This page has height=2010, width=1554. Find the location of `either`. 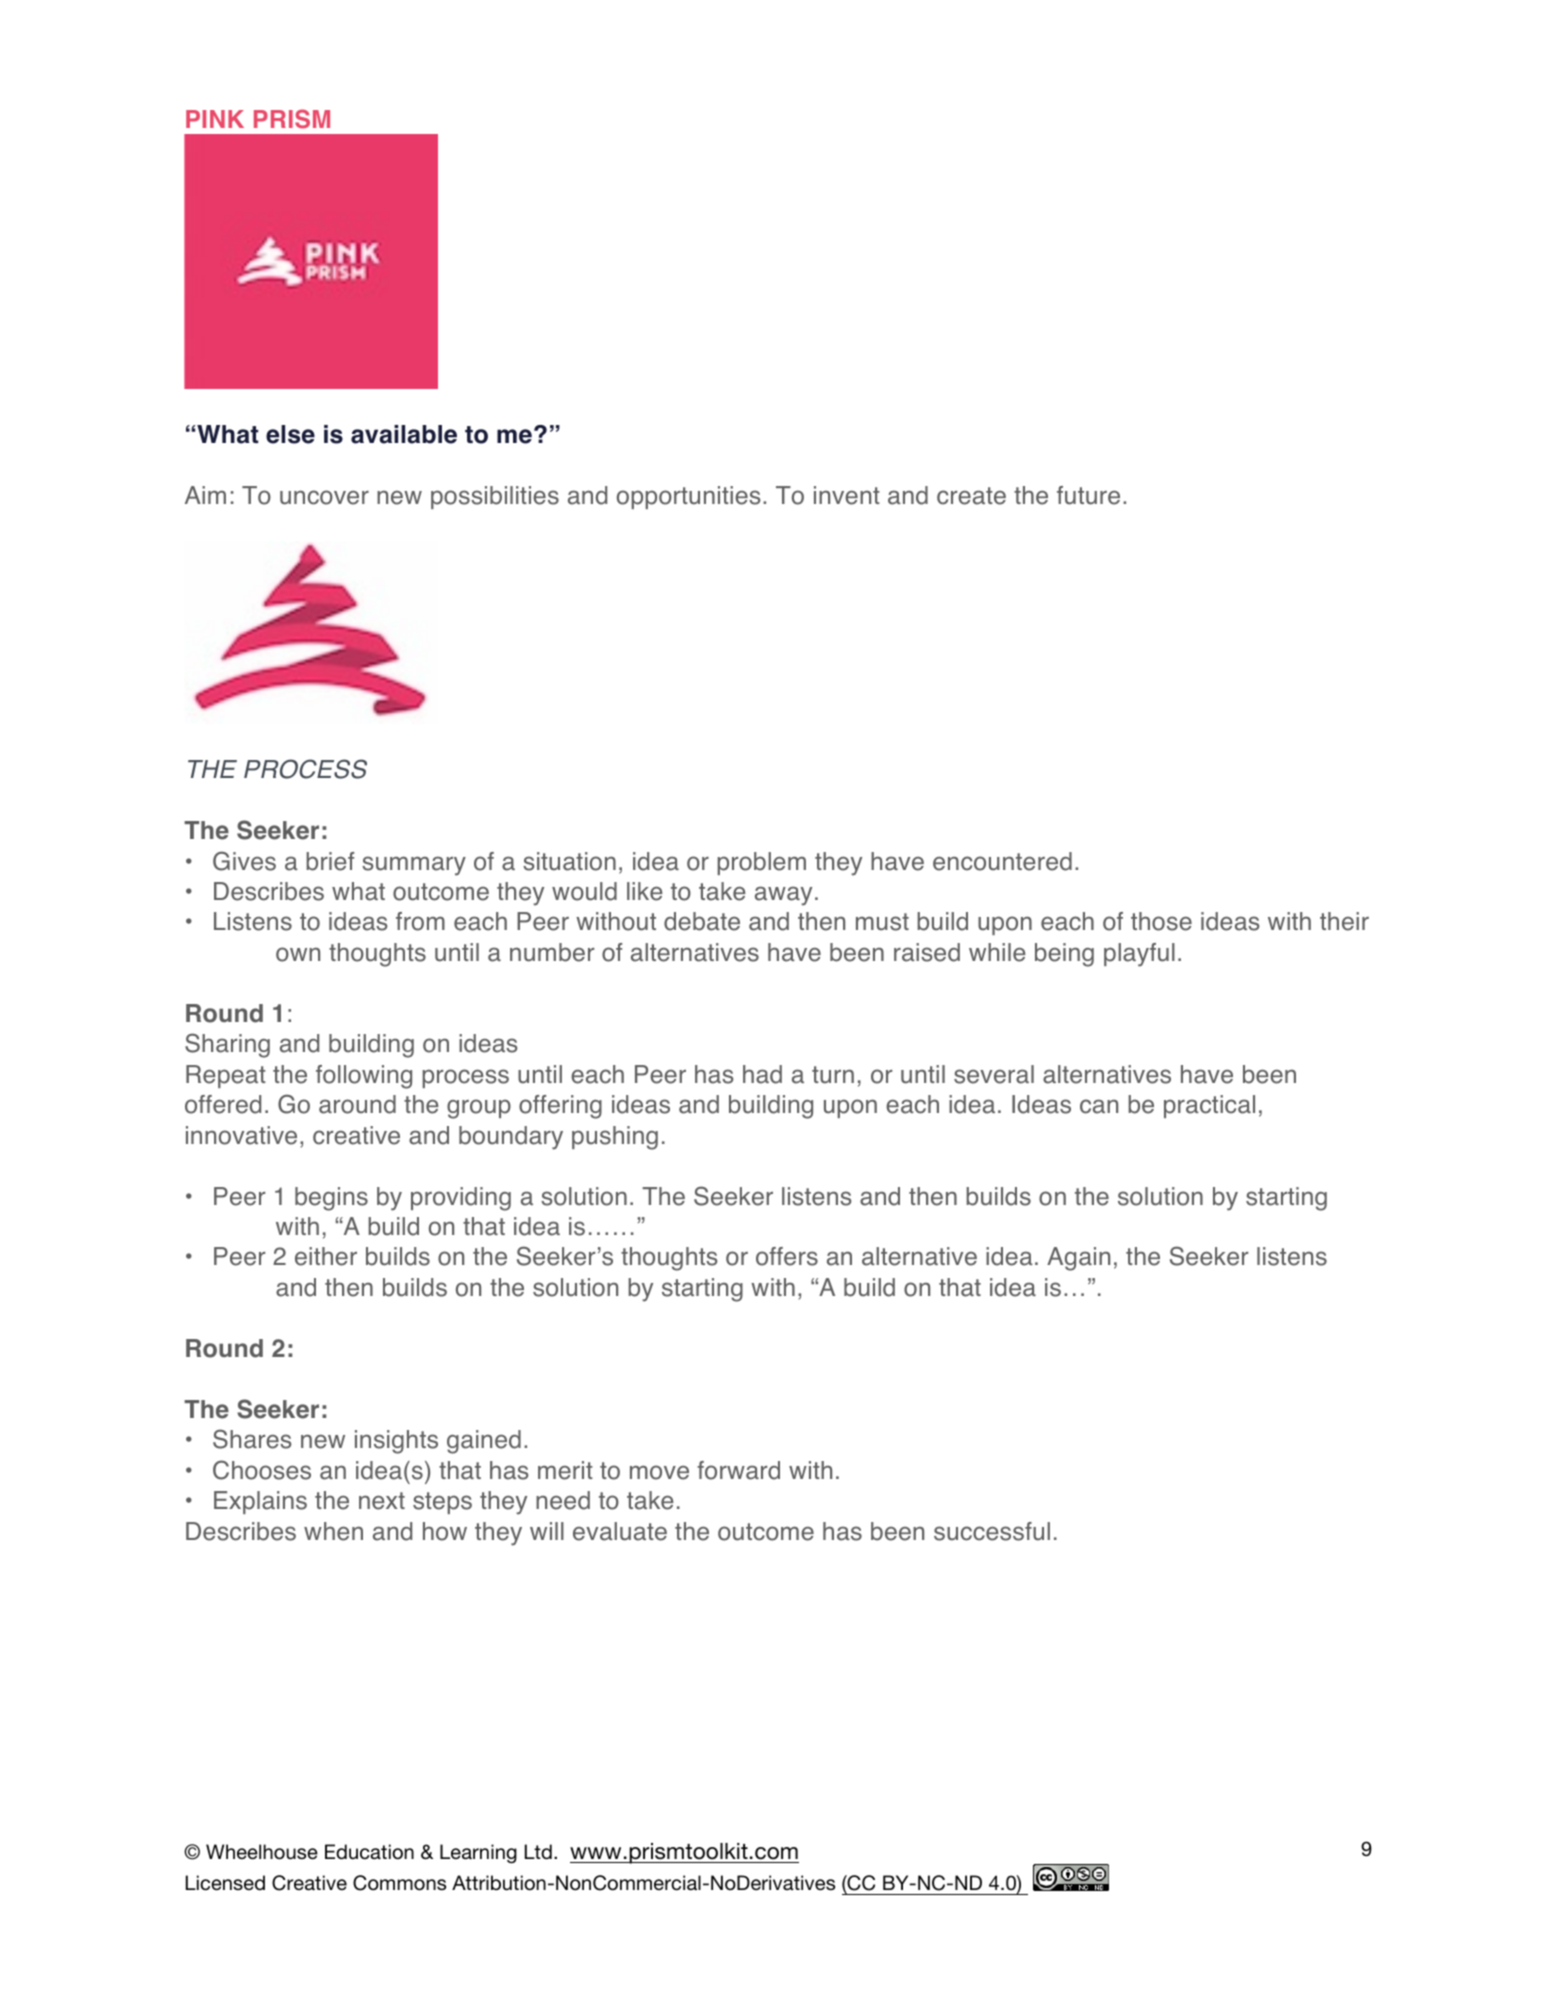

either is located at coordinates (326, 1256).
